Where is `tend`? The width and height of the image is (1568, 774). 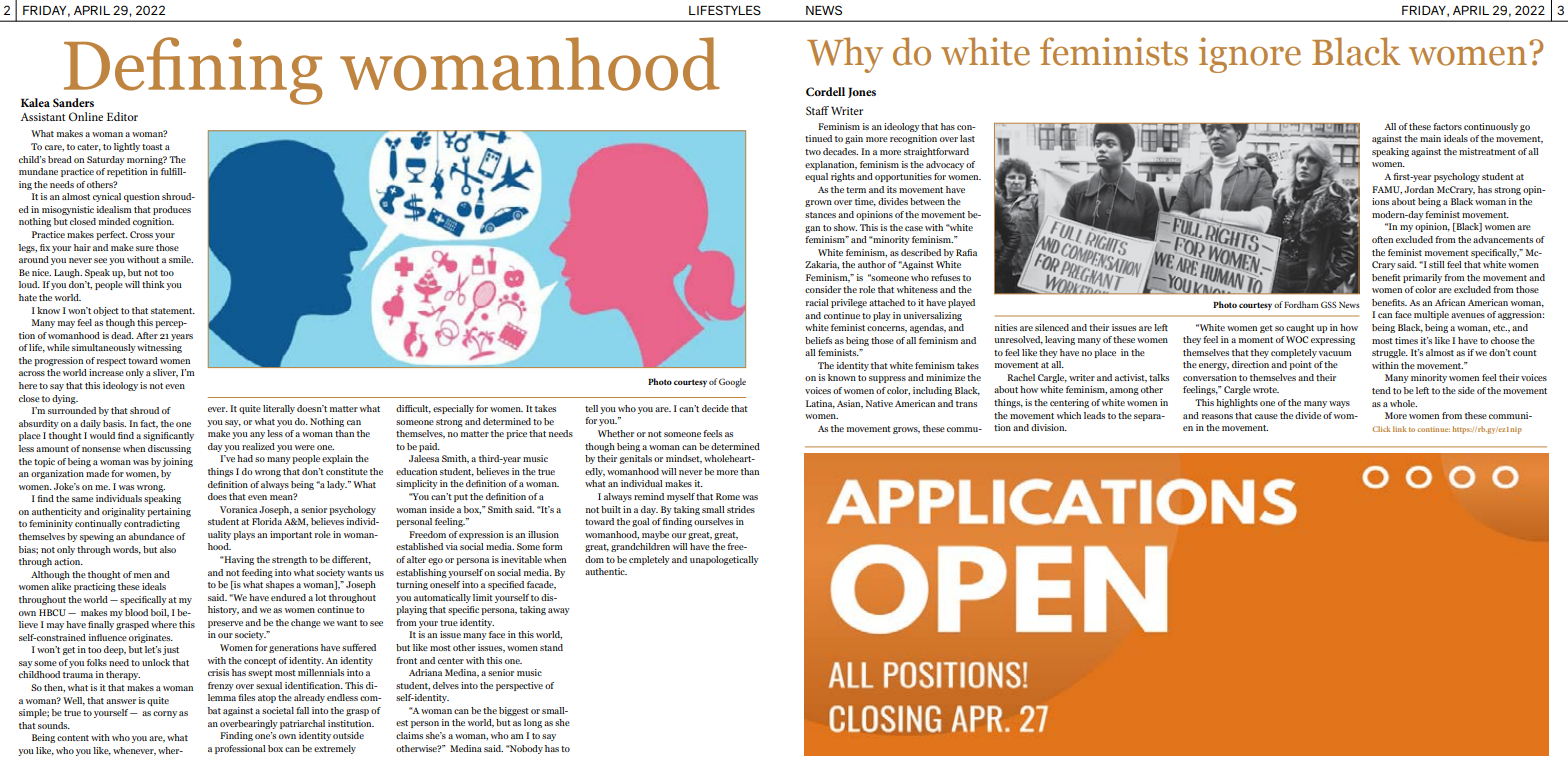
tend is located at coordinates (1381, 390).
